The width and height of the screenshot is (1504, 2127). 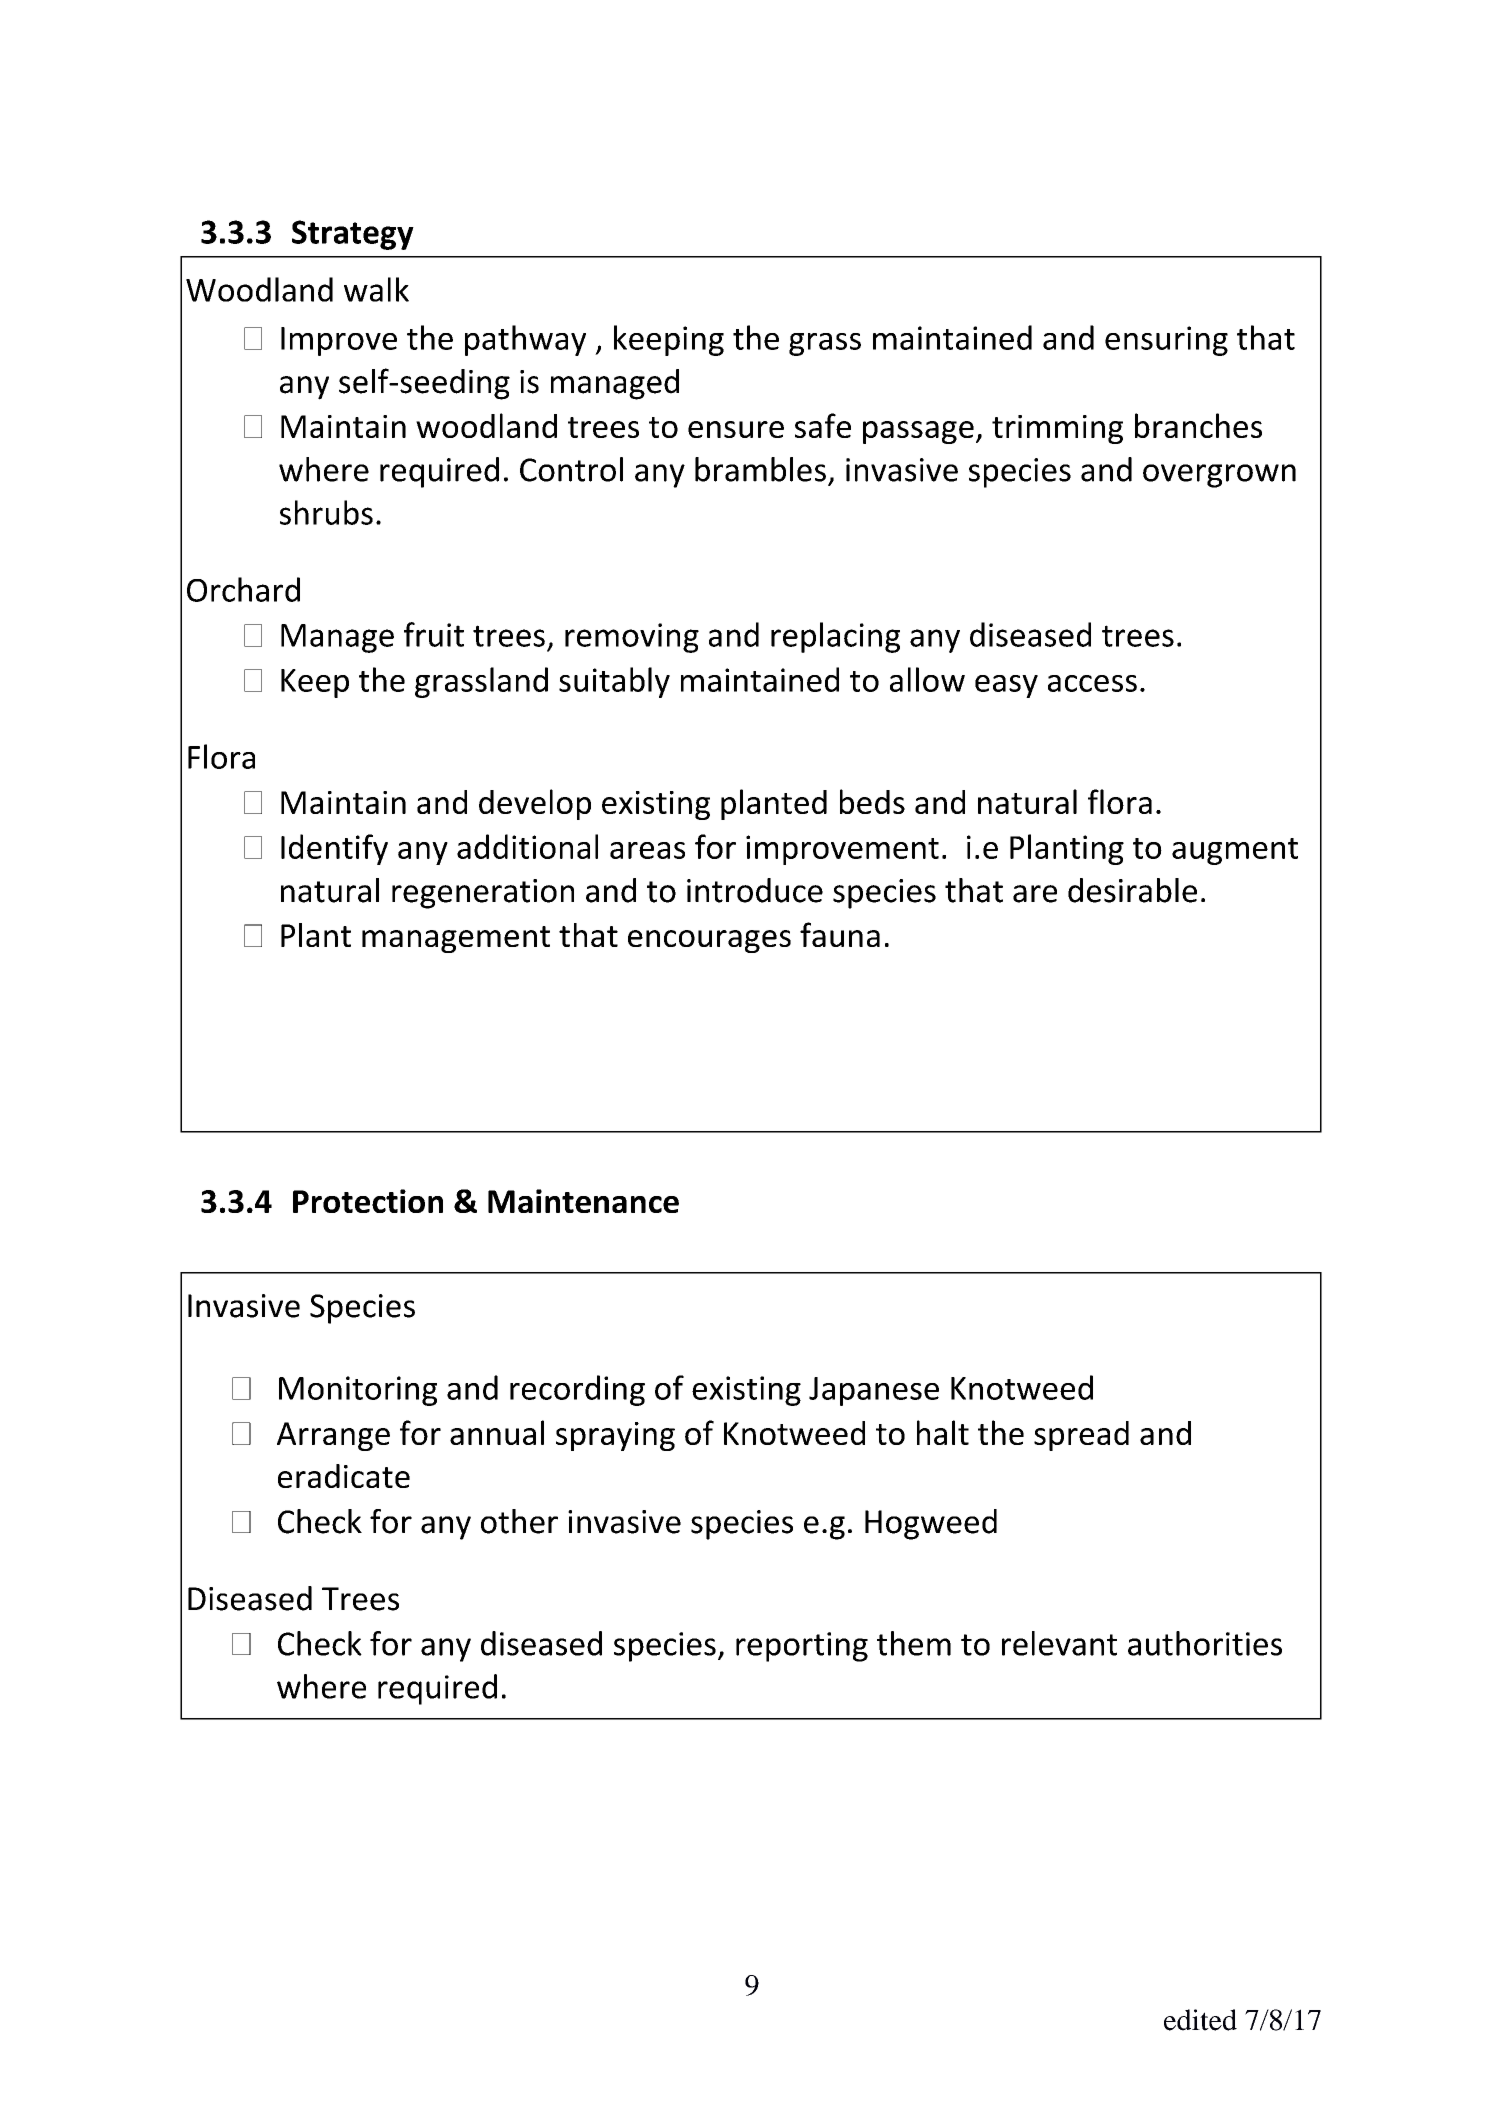 What do you see at coordinates (736, 429) in the screenshot?
I see `ensure` at bounding box center [736, 429].
